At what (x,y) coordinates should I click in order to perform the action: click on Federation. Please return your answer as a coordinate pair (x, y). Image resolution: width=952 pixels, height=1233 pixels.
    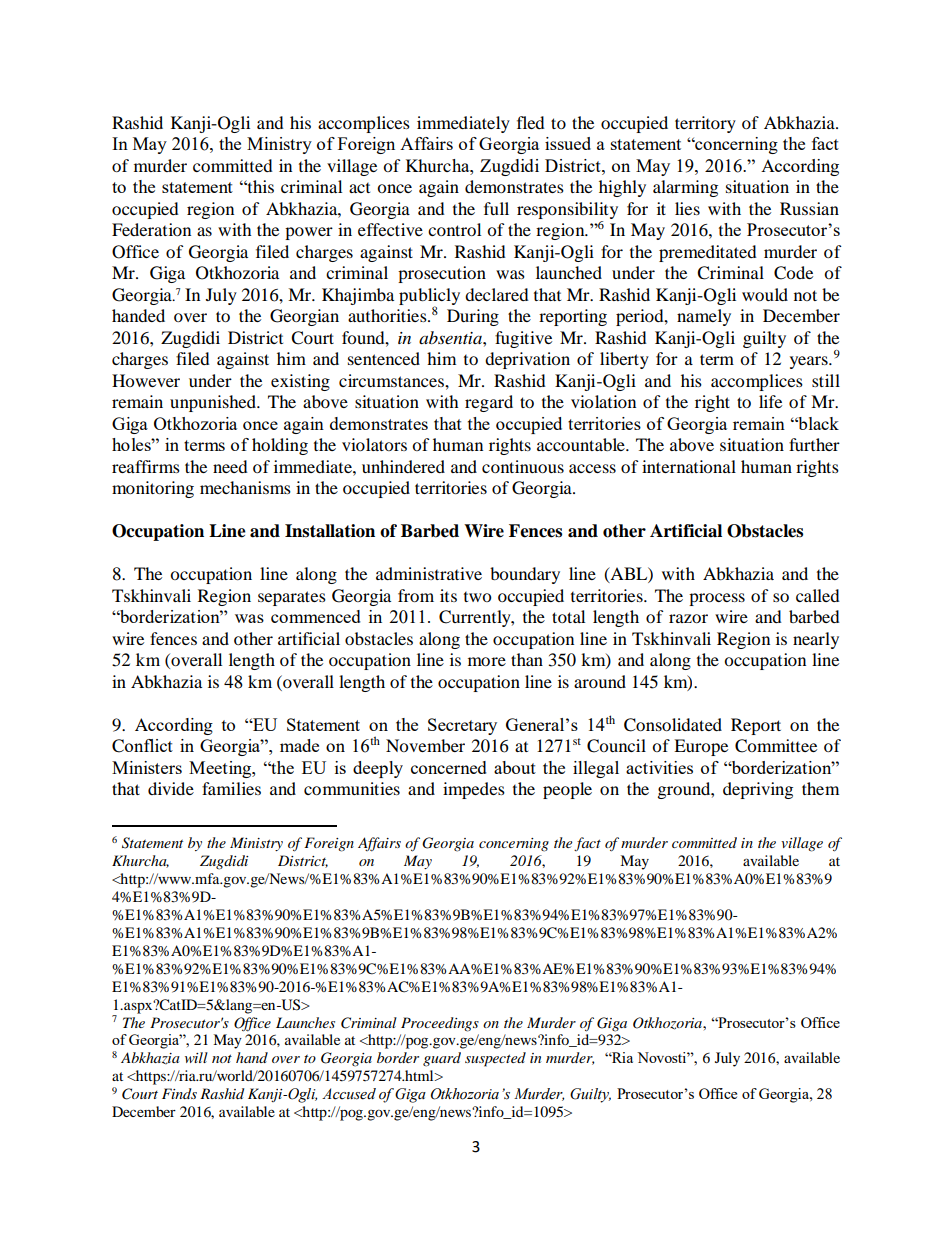
    Looking at the image, I should click on (151, 229).
